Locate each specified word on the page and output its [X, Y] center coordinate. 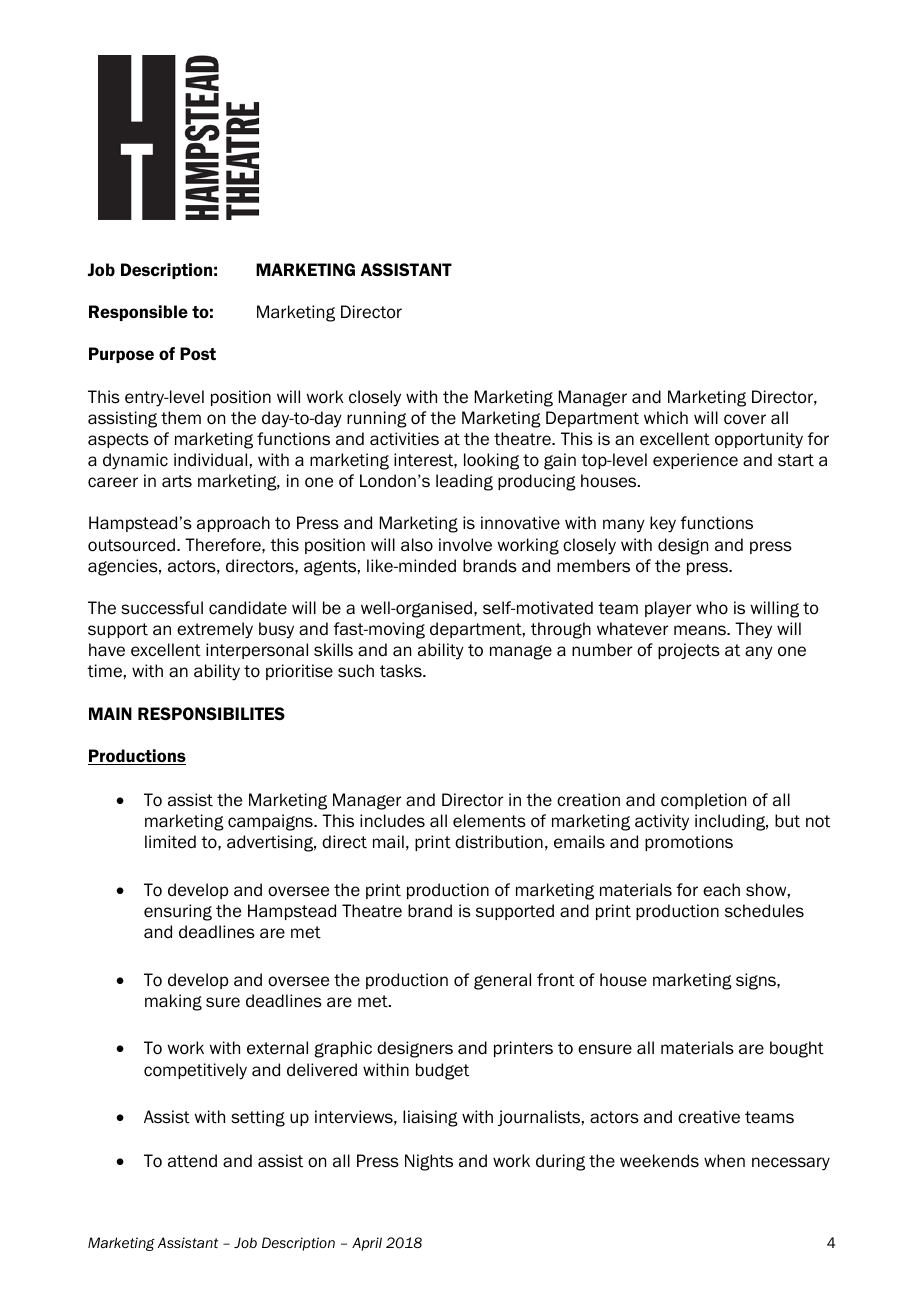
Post [198, 353]
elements [489, 821]
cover [745, 419]
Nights [429, 1162]
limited [170, 842]
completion [703, 801]
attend [192, 1161]
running [377, 419]
